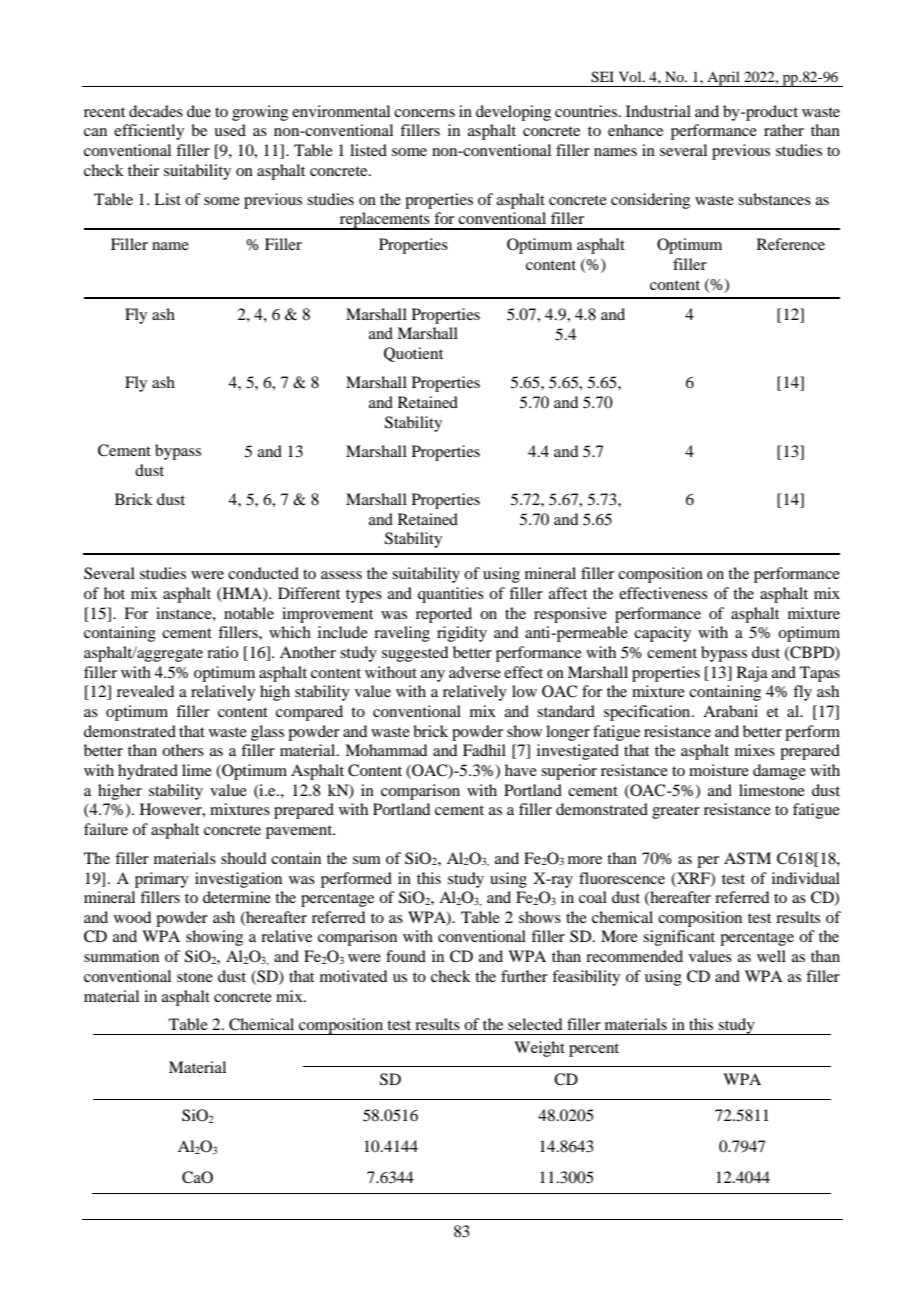 This screenshot has height=1308, width=924. Describe the element at coordinates (444, 615) in the screenshot. I see `reported` at that location.
